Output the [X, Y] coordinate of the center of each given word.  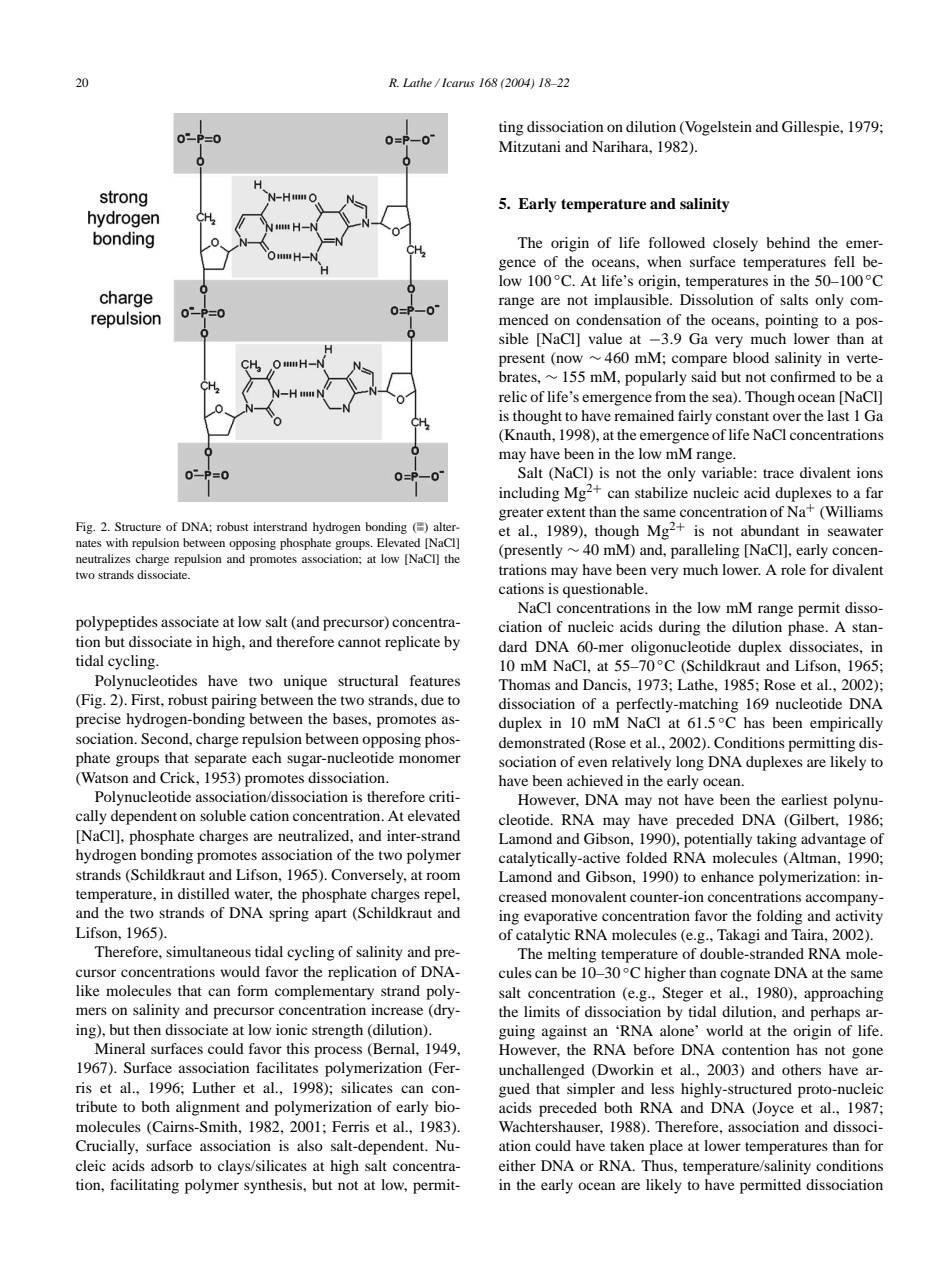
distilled [204, 893]
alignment [208, 1108]
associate [190, 621]
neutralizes [103, 558]
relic [513, 396]
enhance [727, 876]
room [443, 876]
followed [677, 242]
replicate [412, 643]
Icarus [458, 82]
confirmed [803, 376]
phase [807, 628]
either [517, 1165]
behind [788, 242]
